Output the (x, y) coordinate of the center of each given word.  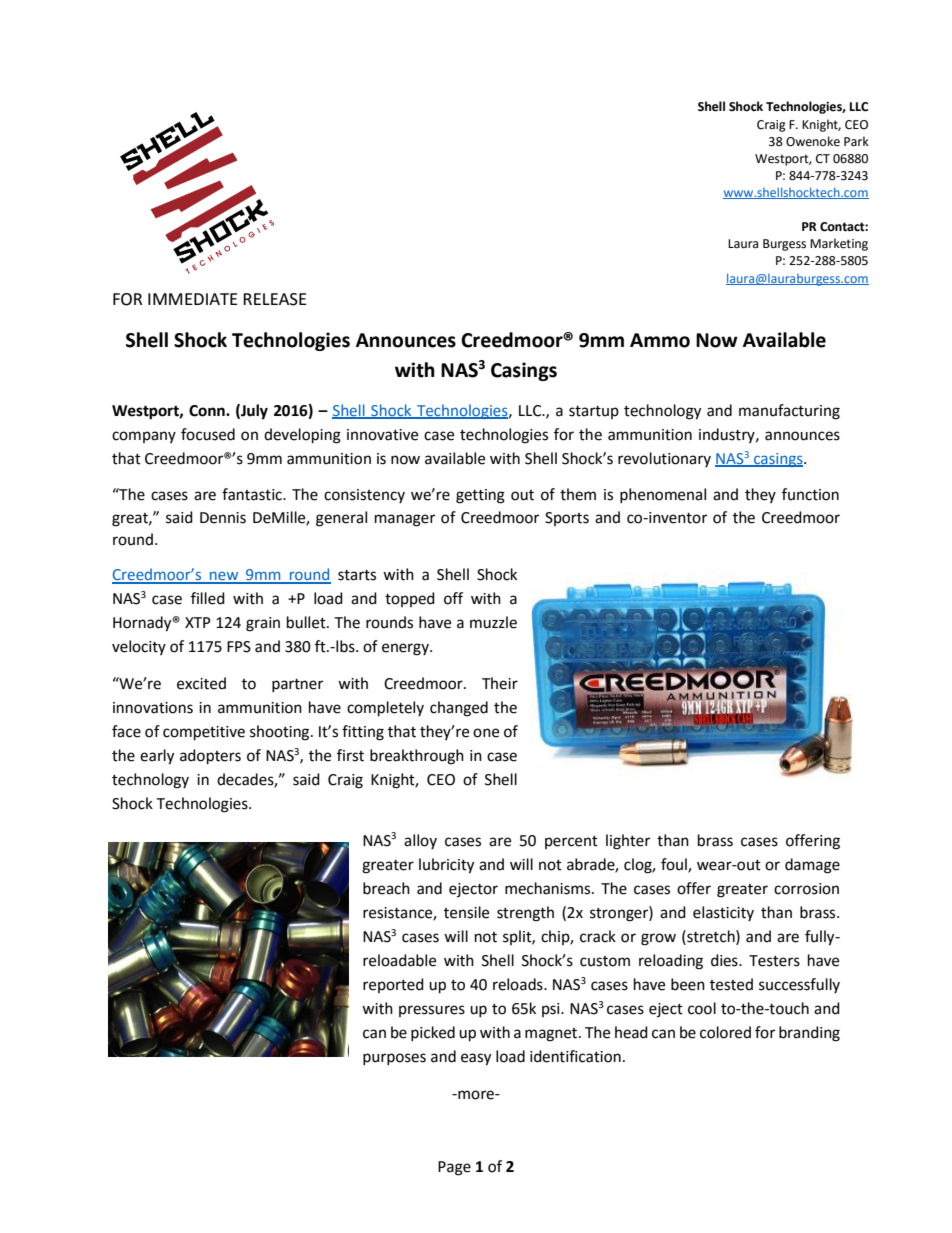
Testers (774, 961)
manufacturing (789, 412)
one (486, 733)
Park (856, 141)
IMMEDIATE (193, 299)
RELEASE (275, 299)
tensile (466, 912)
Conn (208, 411)
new (224, 577)
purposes (394, 1059)
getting (480, 496)
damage (812, 866)
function (810, 494)
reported (393, 985)
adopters (210, 757)
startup (594, 412)
